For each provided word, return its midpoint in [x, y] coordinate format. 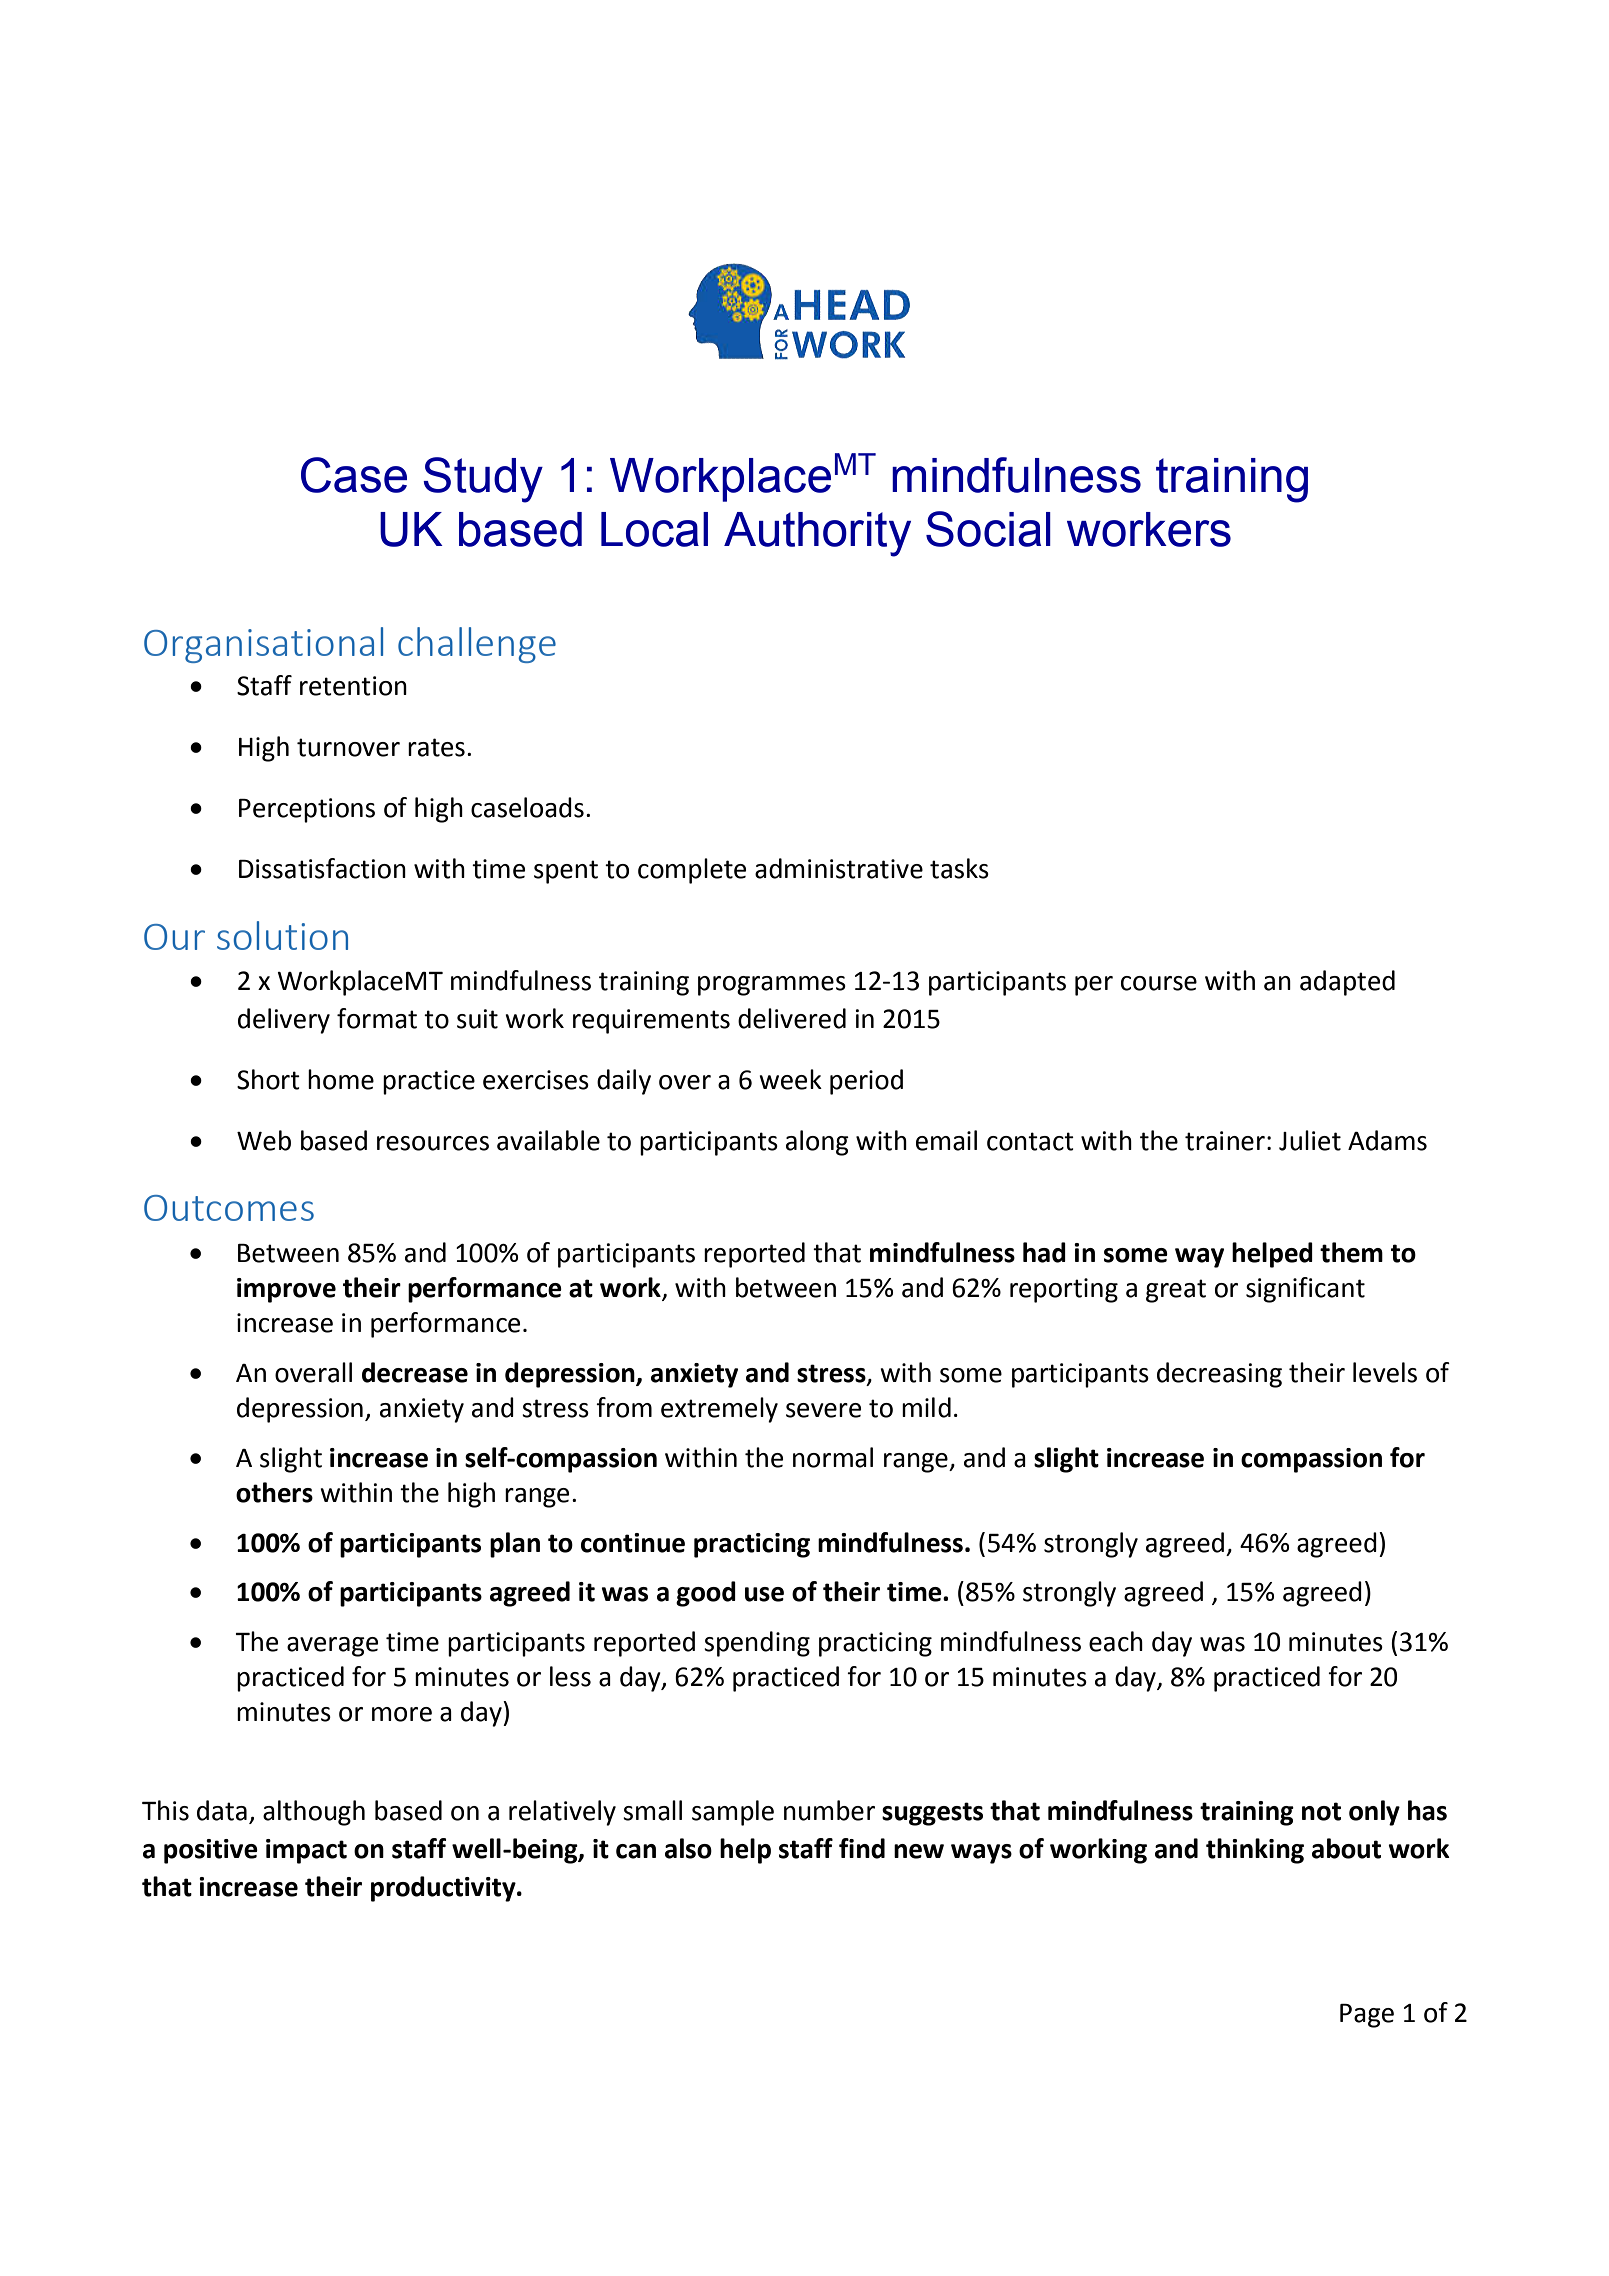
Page [1367, 2016]
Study [483, 480]
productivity [444, 1889]
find [862, 1848]
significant [1305, 1290]
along [817, 1143]
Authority [817, 534]
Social [988, 529]
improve [286, 1290]
